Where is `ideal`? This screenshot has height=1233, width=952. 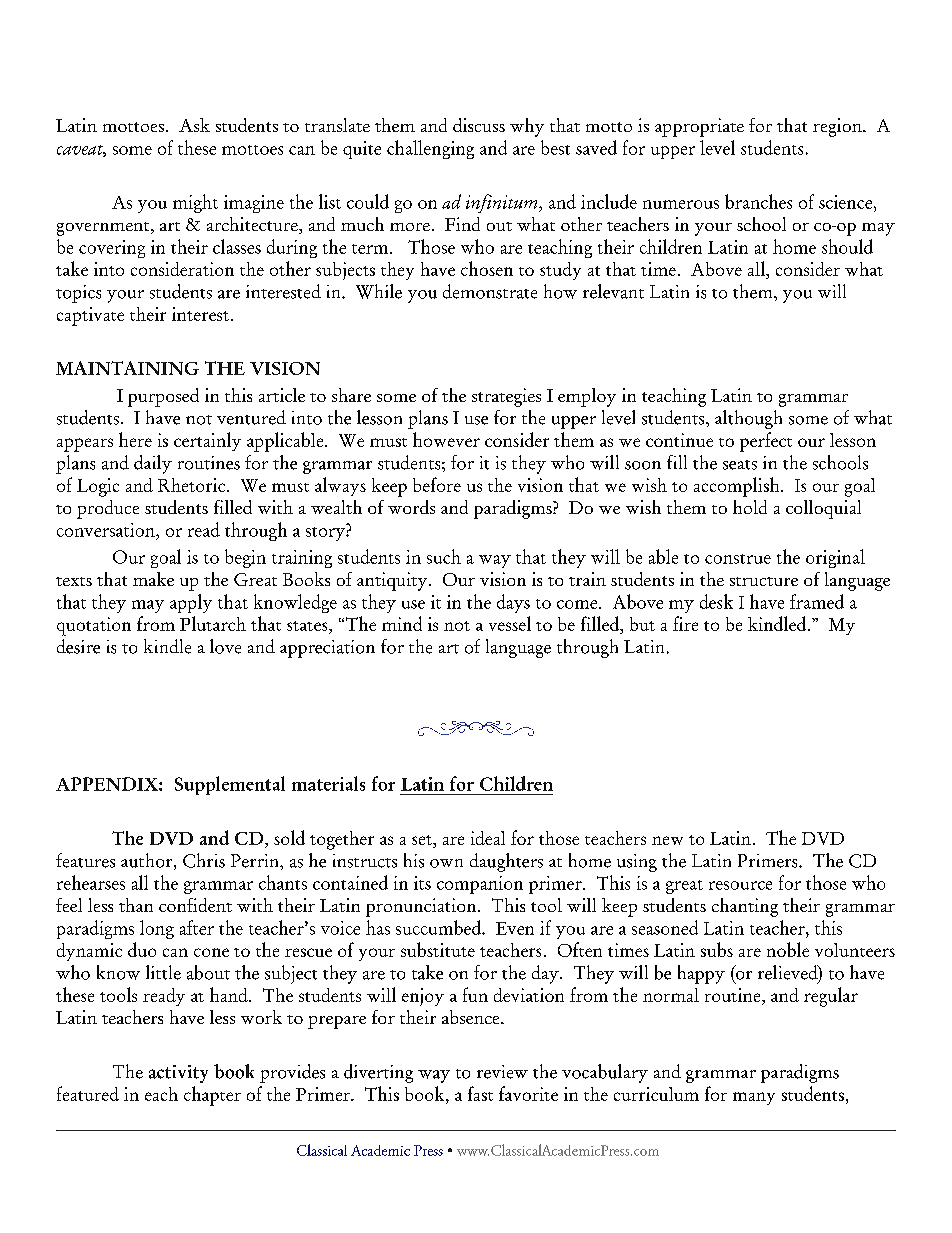
ideal is located at coordinates (488, 838).
